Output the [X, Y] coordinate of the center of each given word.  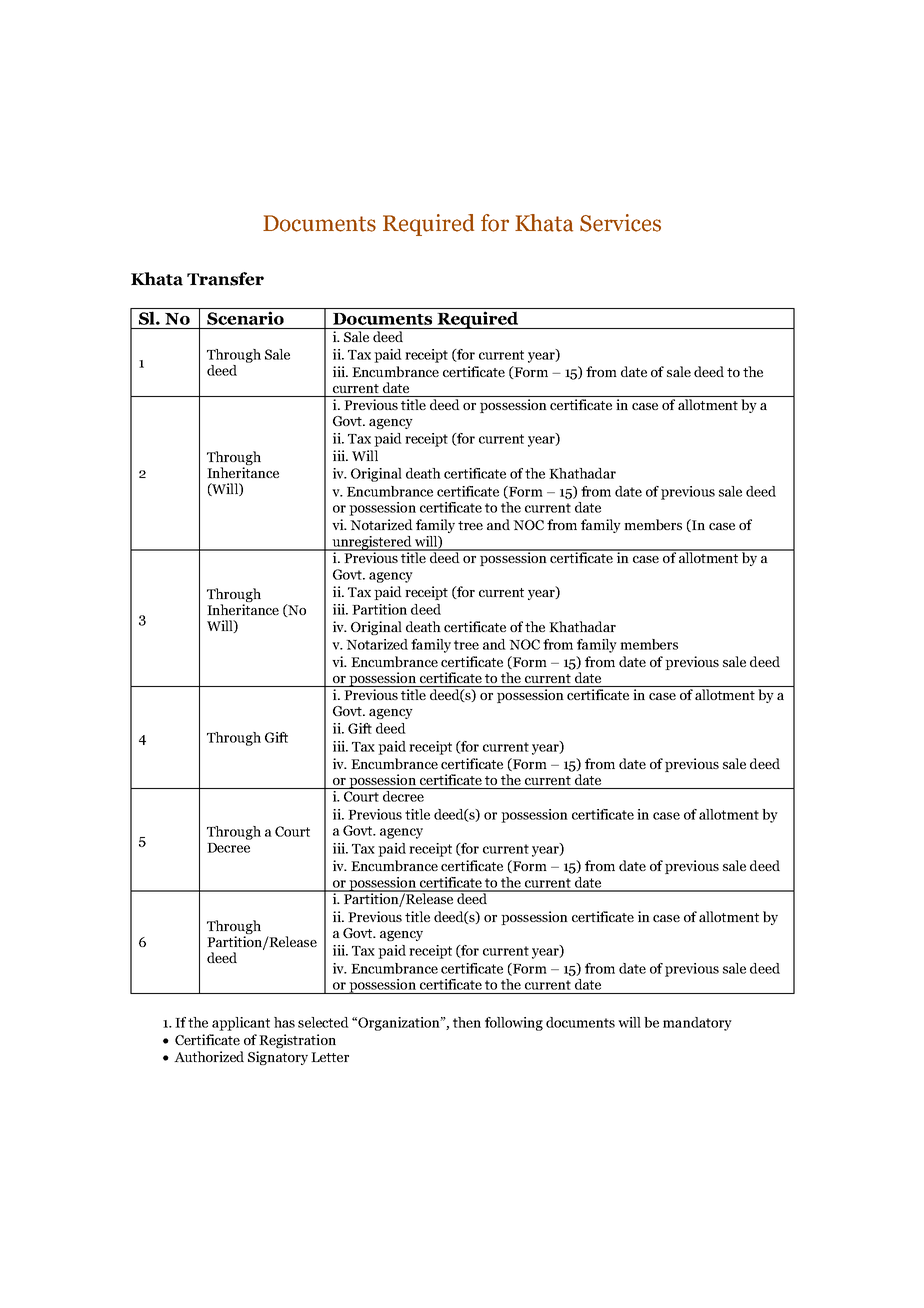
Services [620, 223]
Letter [330, 1057]
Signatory [278, 1058]
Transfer [225, 279]
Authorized [209, 1056]
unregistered [372, 543]
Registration [297, 1041]
